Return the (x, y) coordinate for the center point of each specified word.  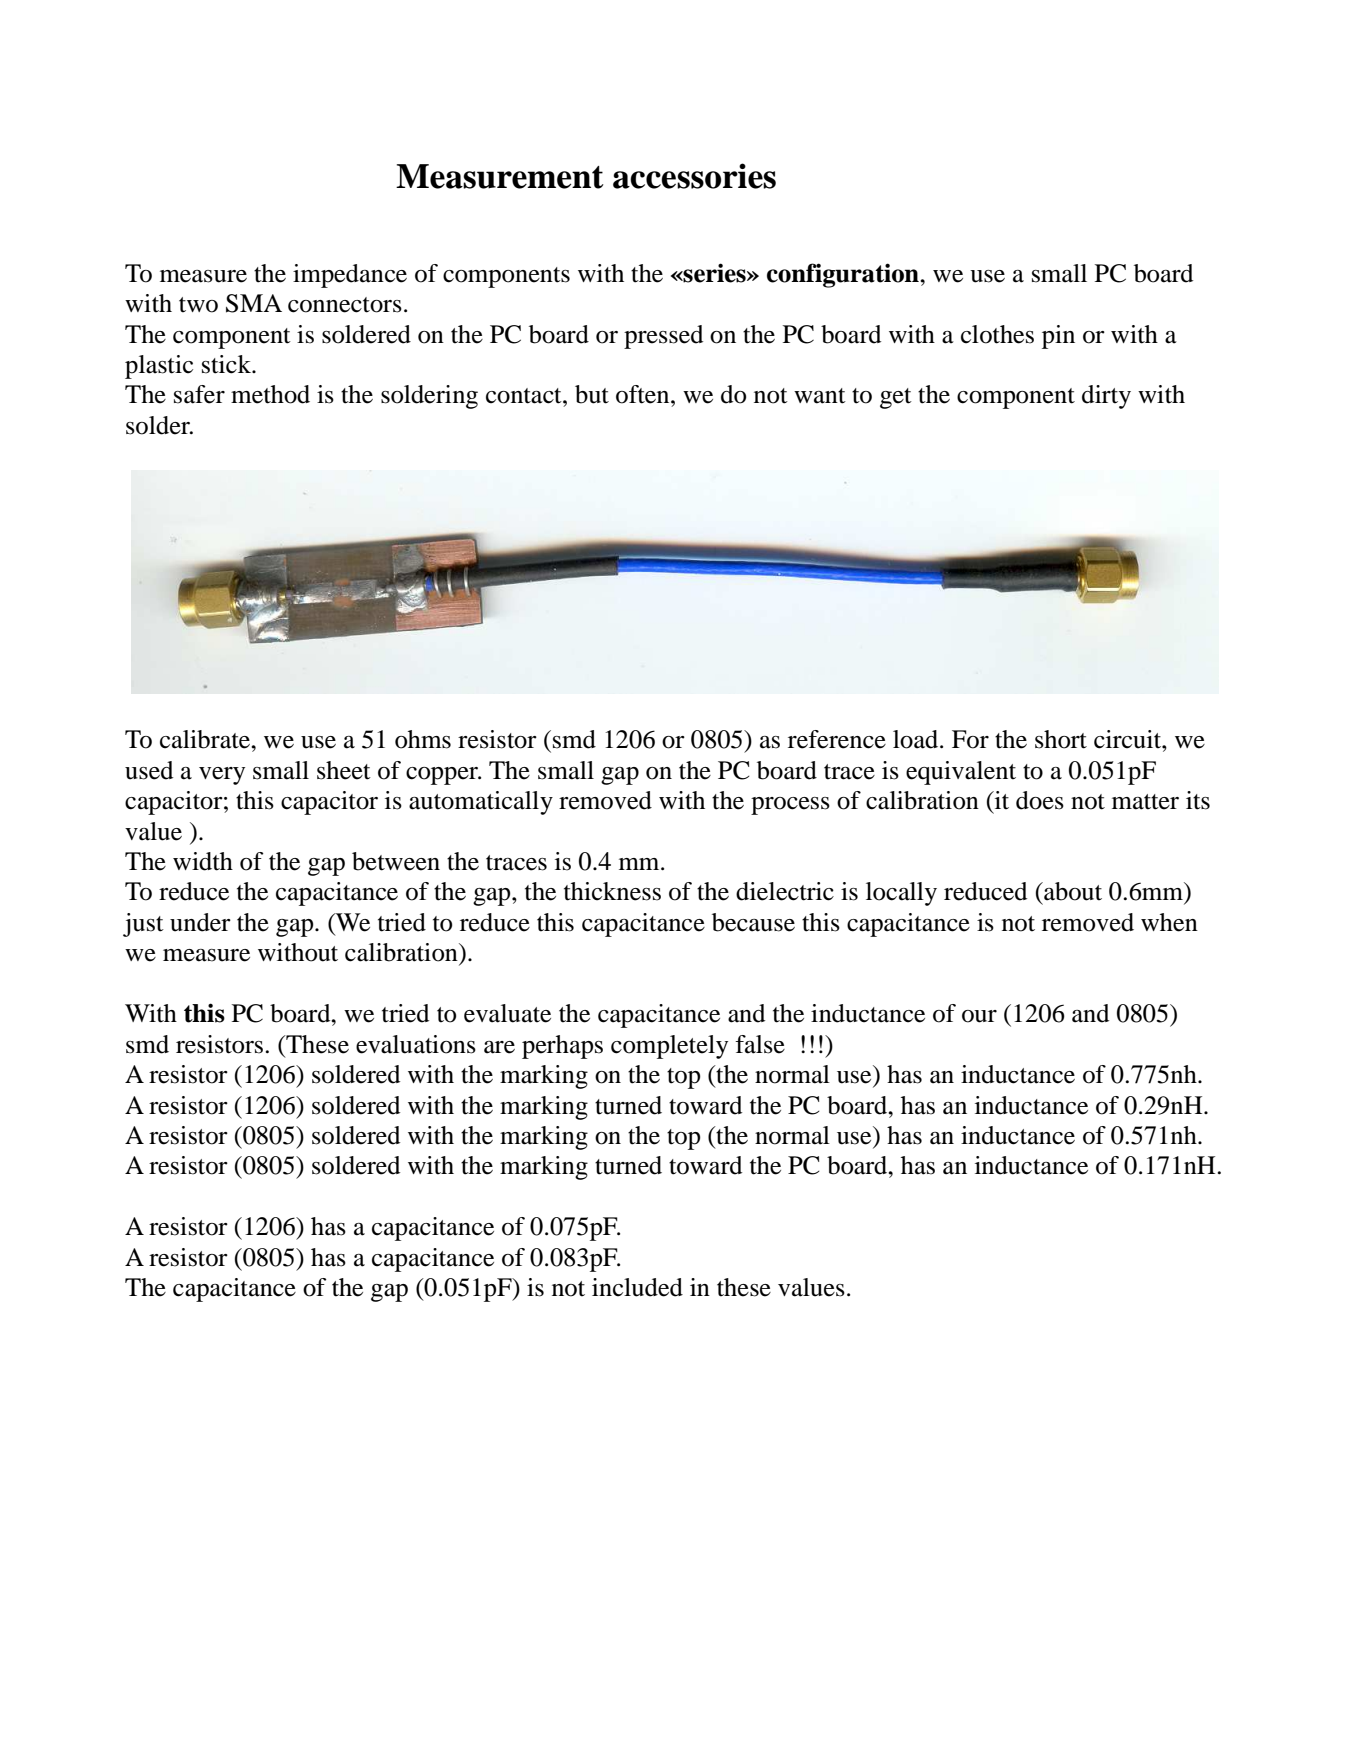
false (760, 1044)
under (200, 922)
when (1169, 922)
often (644, 394)
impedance (350, 276)
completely (669, 1047)
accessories (694, 176)
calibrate (206, 739)
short (1061, 739)
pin (1058, 337)
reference (837, 739)
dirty (1106, 397)
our (979, 1016)
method (270, 394)
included (637, 1287)
